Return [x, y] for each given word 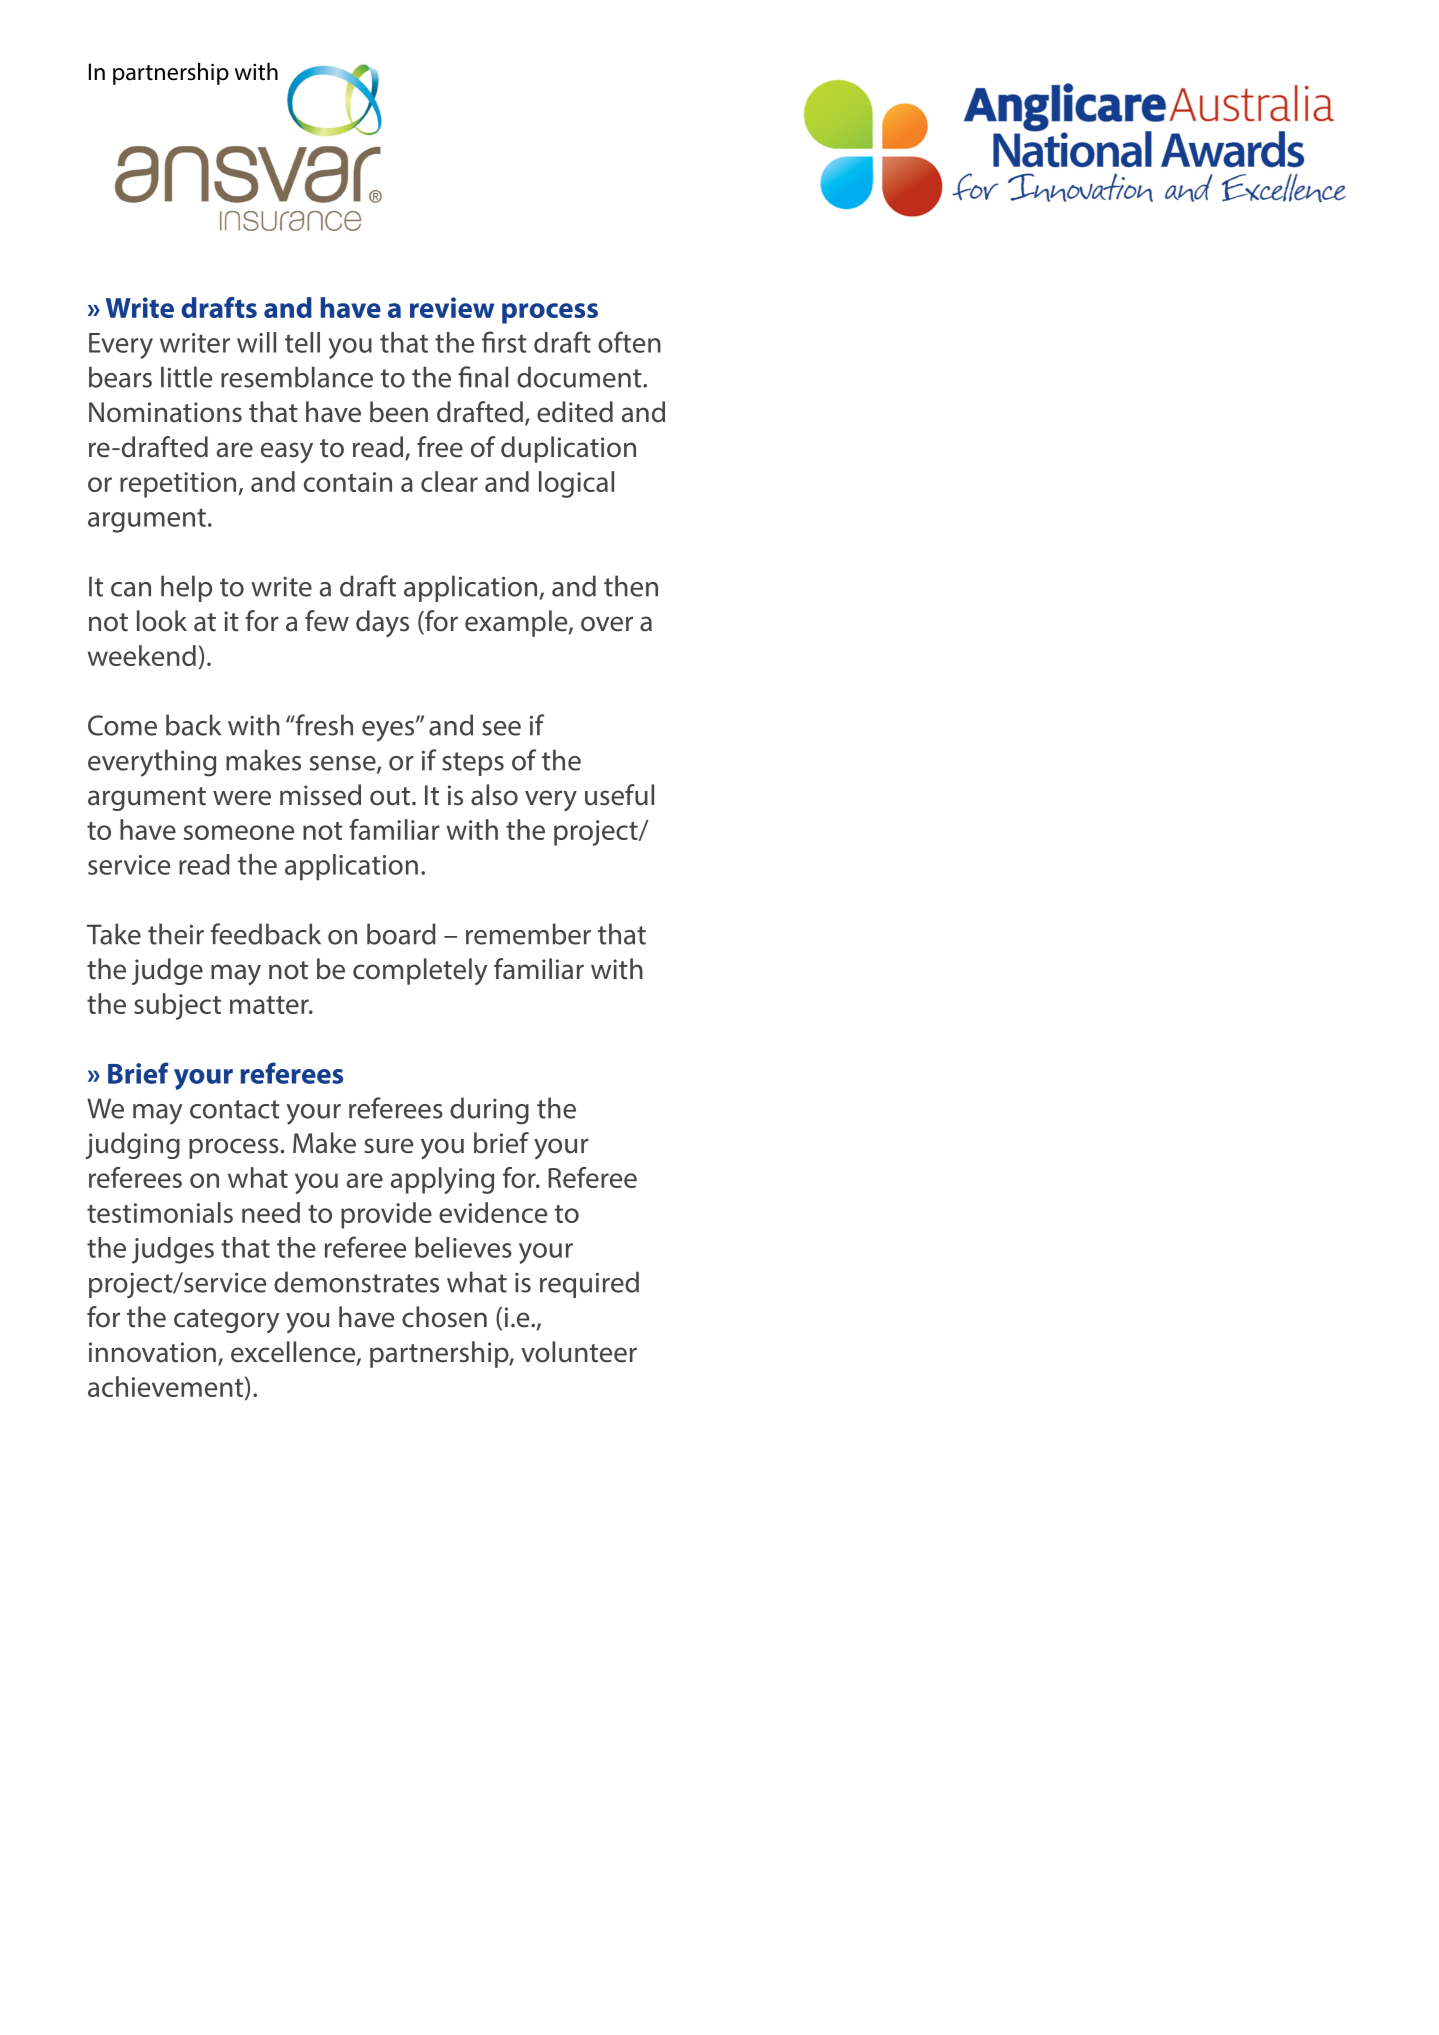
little [186, 377]
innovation [152, 1352]
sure [388, 1146]
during [489, 1111]
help [186, 588]
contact [235, 1109]
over [607, 624]
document [580, 377]
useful [619, 795]
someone [239, 832]
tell [302, 342]
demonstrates [356, 1282]
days [382, 623]
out [391, 796]
